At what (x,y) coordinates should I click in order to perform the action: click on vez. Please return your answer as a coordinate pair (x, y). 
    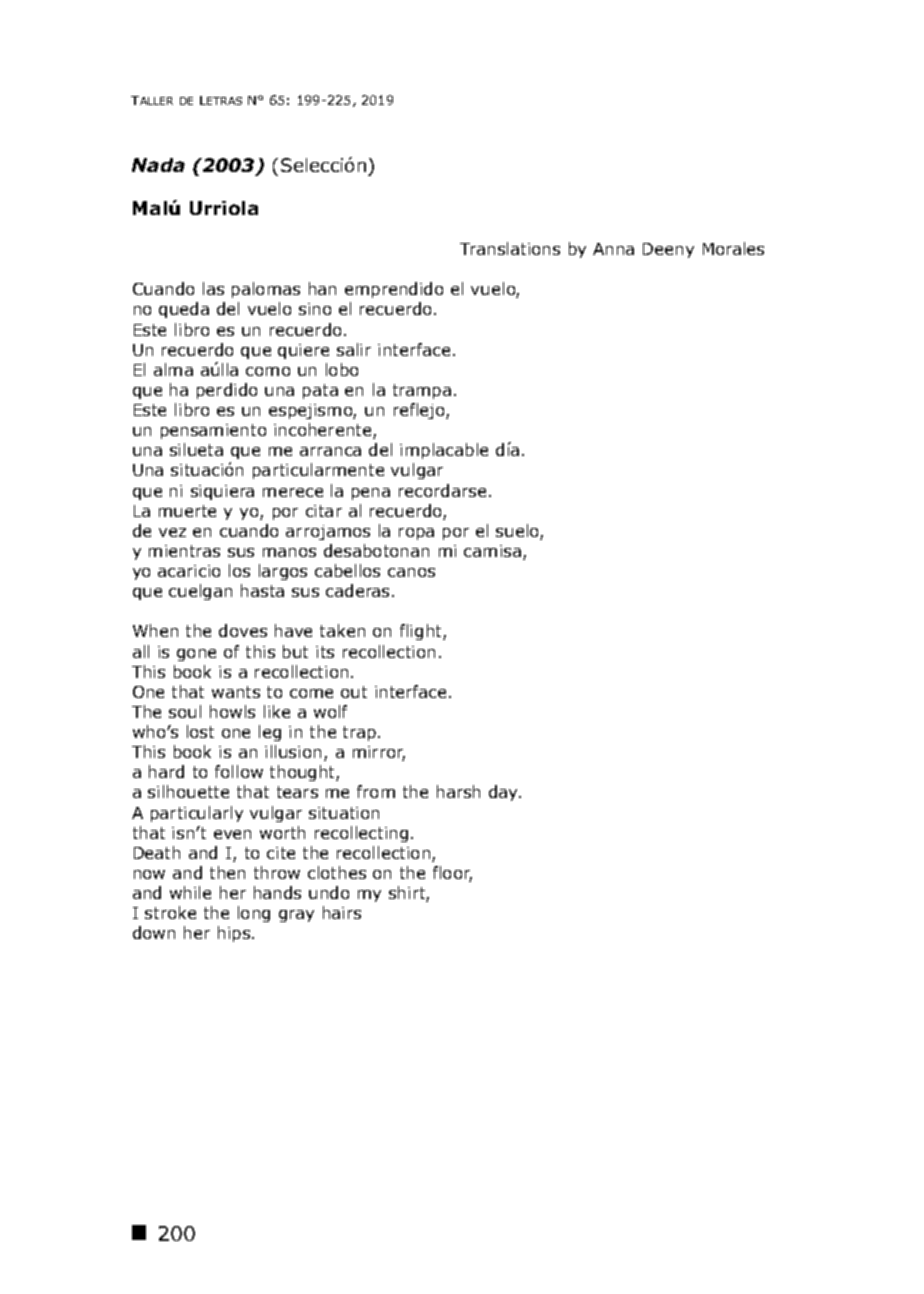
    Looking at the image, I should click on (172, 532).
